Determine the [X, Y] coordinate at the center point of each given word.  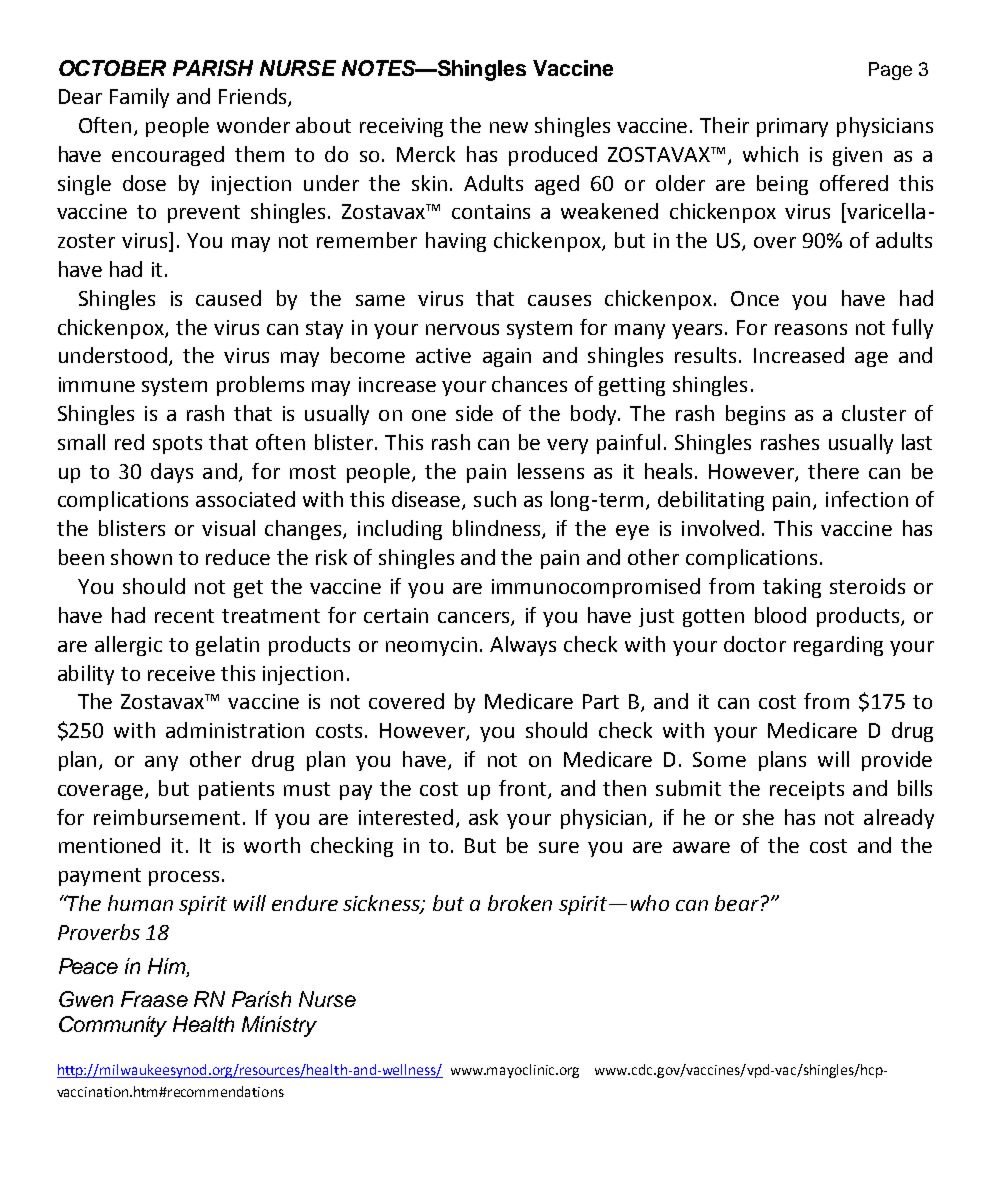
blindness [498, 529]
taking [792, 588]
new [509, 127]
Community [113, 1026]
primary [792, 127]
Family [139, 98]
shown [141, 557]
